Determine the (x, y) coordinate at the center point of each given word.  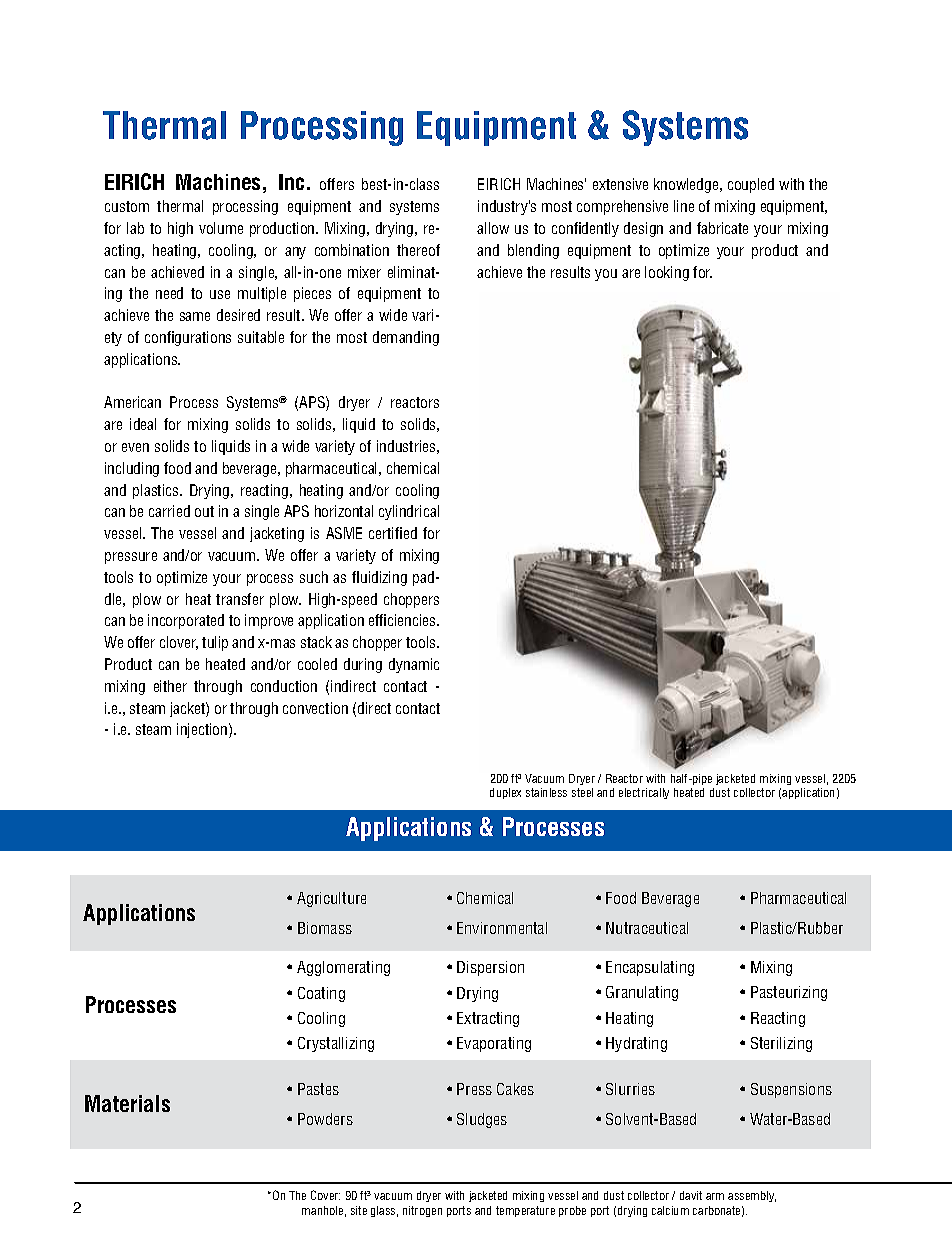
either (170, 686)
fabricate (722, 228)
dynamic (414, 665)
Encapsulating (650, 968)
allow (493, 228)
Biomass (325, 928)
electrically (644, 793)
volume (221, 228)
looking (667, 273)
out (204, 511)
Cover (325, 1195)
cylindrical (409, 512)
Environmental (502, 928)
